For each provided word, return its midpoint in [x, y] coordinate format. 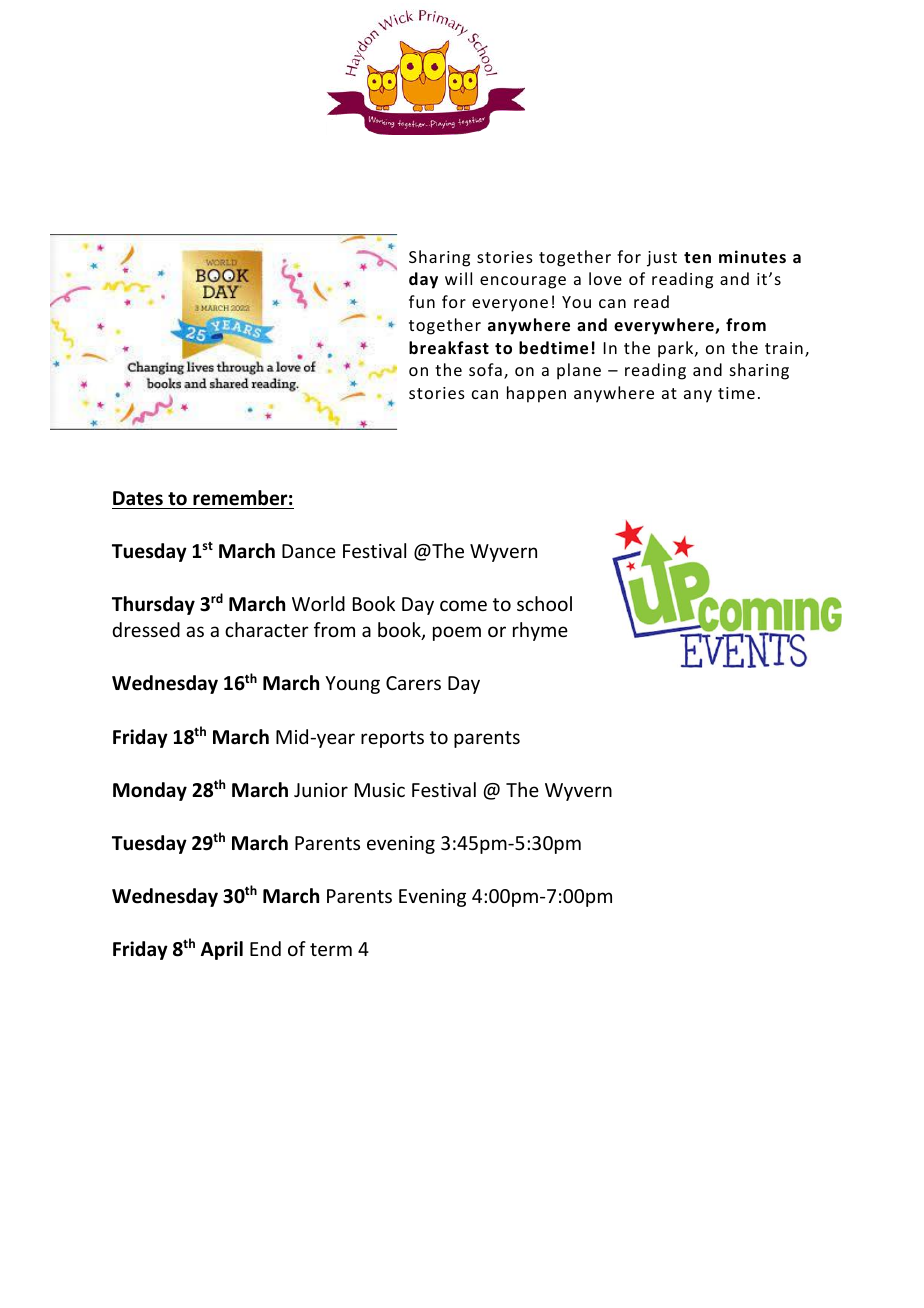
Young [352, 685]
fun [422, 301]
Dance [309, 551]
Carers [413, 683]
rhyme [540, 631]
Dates [138, 498]
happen [536, 394]
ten [697, 258]
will [458, 278]
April [222, 950]
